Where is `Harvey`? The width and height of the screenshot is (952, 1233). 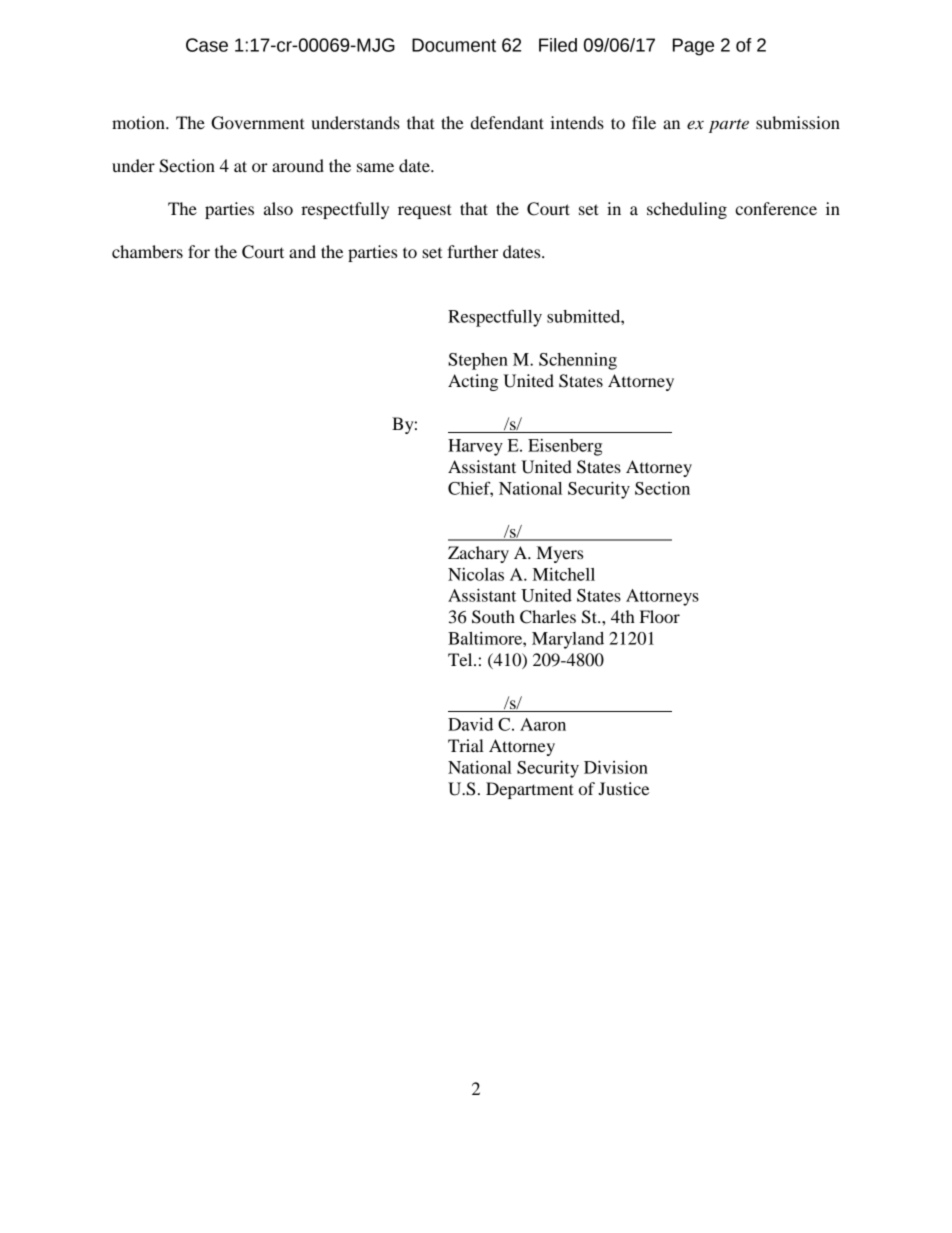 Harvey is located at coordinates (475, 447).
